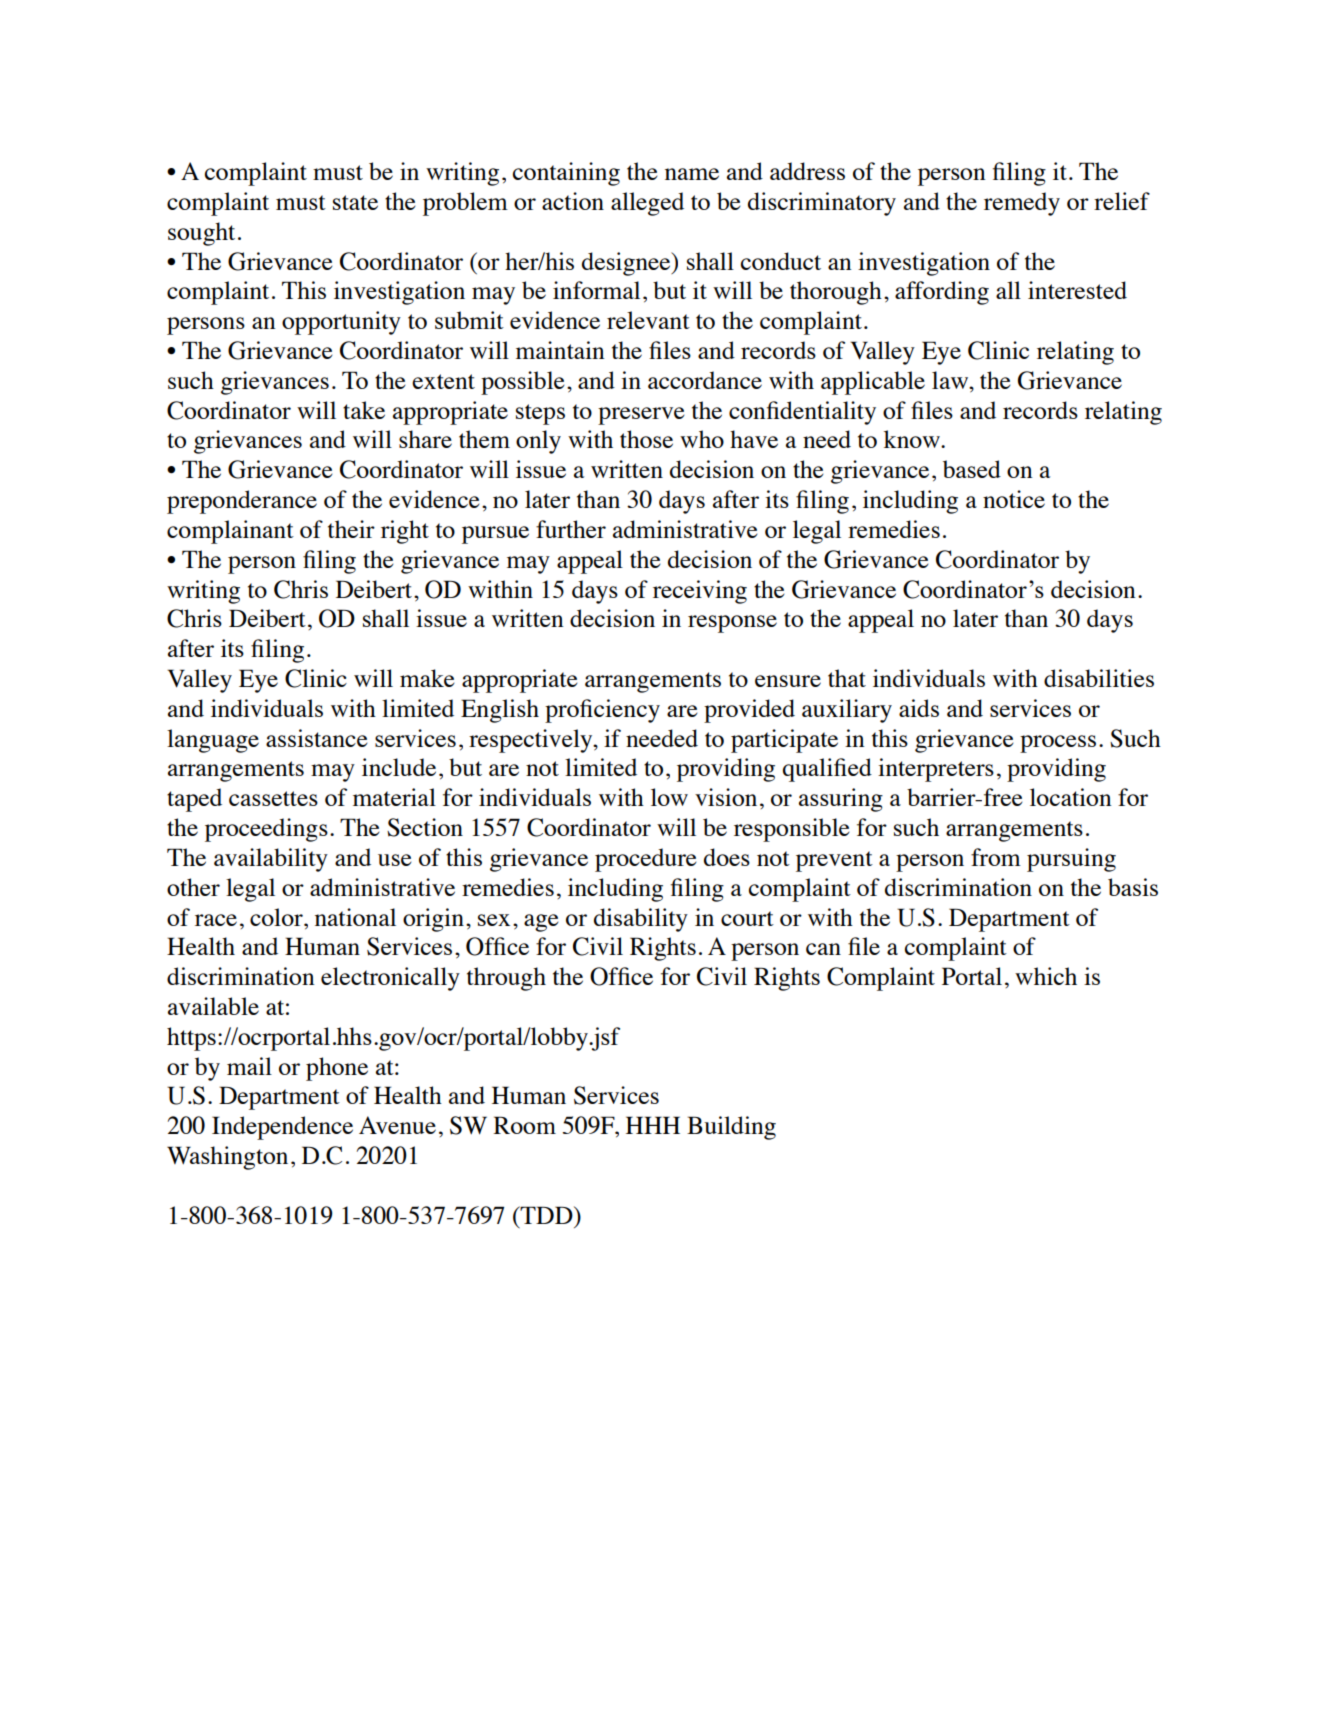 The image size is (1331, 1723). What do you see at coordinates (355, 202) in the screenshot?
I see `state` at bounding box center [355, 202].
